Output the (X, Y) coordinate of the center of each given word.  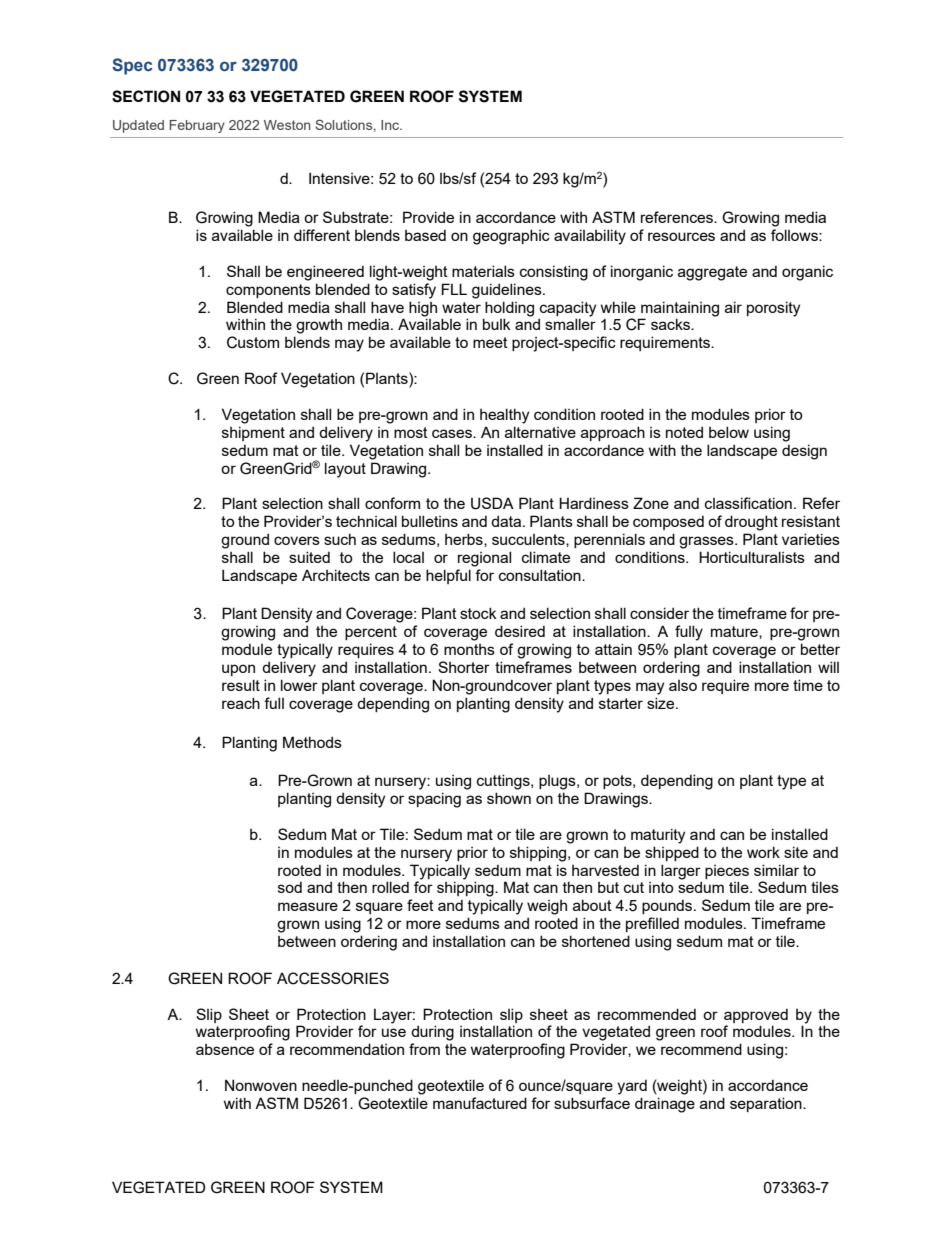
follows (795, 235)
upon (238, 670)
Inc (391, 125)
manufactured (480, 1103)
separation (767, 1104)
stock (478, 613)
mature (735, 632)
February (197, 126)
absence (225, 1049)
